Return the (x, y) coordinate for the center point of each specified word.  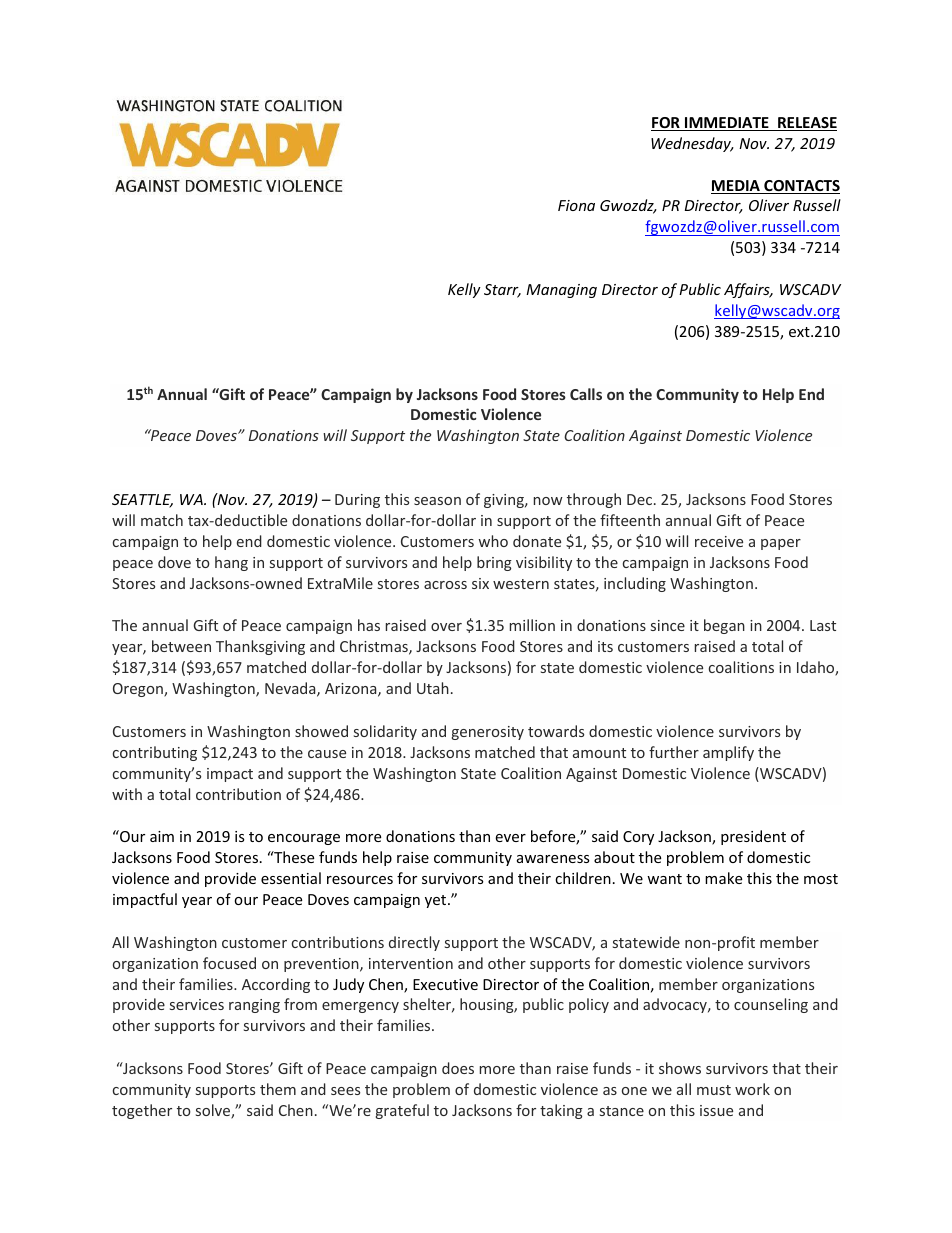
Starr (502, 291)
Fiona (576, 205)
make (723, 878)
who (493, 541)
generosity (488, 733)
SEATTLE (142, 501)
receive (719, 541)
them (278, 1089)
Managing (561, 291)
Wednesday (692, 144)
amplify (728, 753)
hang (231, 563)
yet (437, 901)
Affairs (748, 290)
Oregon (139, 690)
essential (291, 878)
